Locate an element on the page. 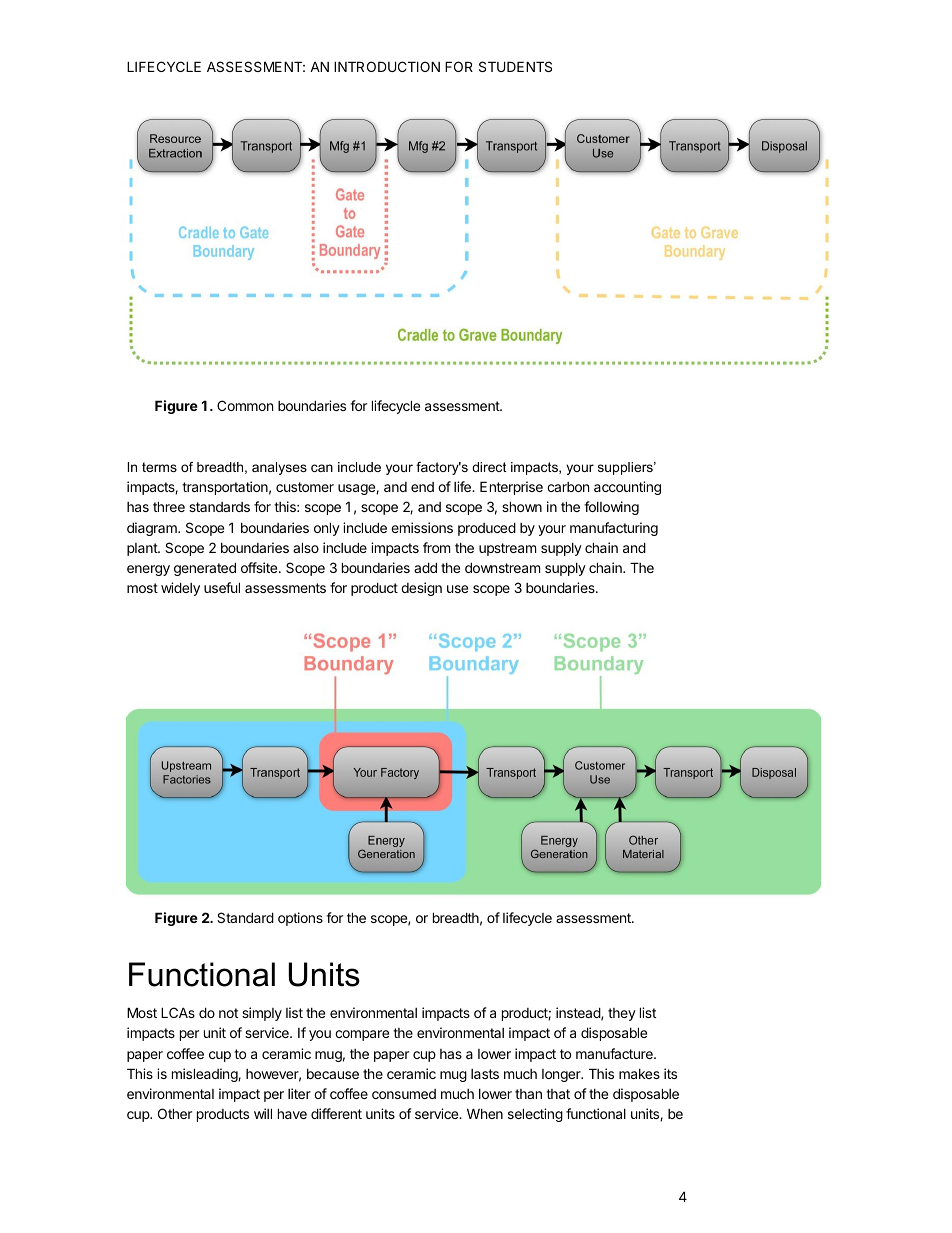  widely is located at coordinates (180, 589).
